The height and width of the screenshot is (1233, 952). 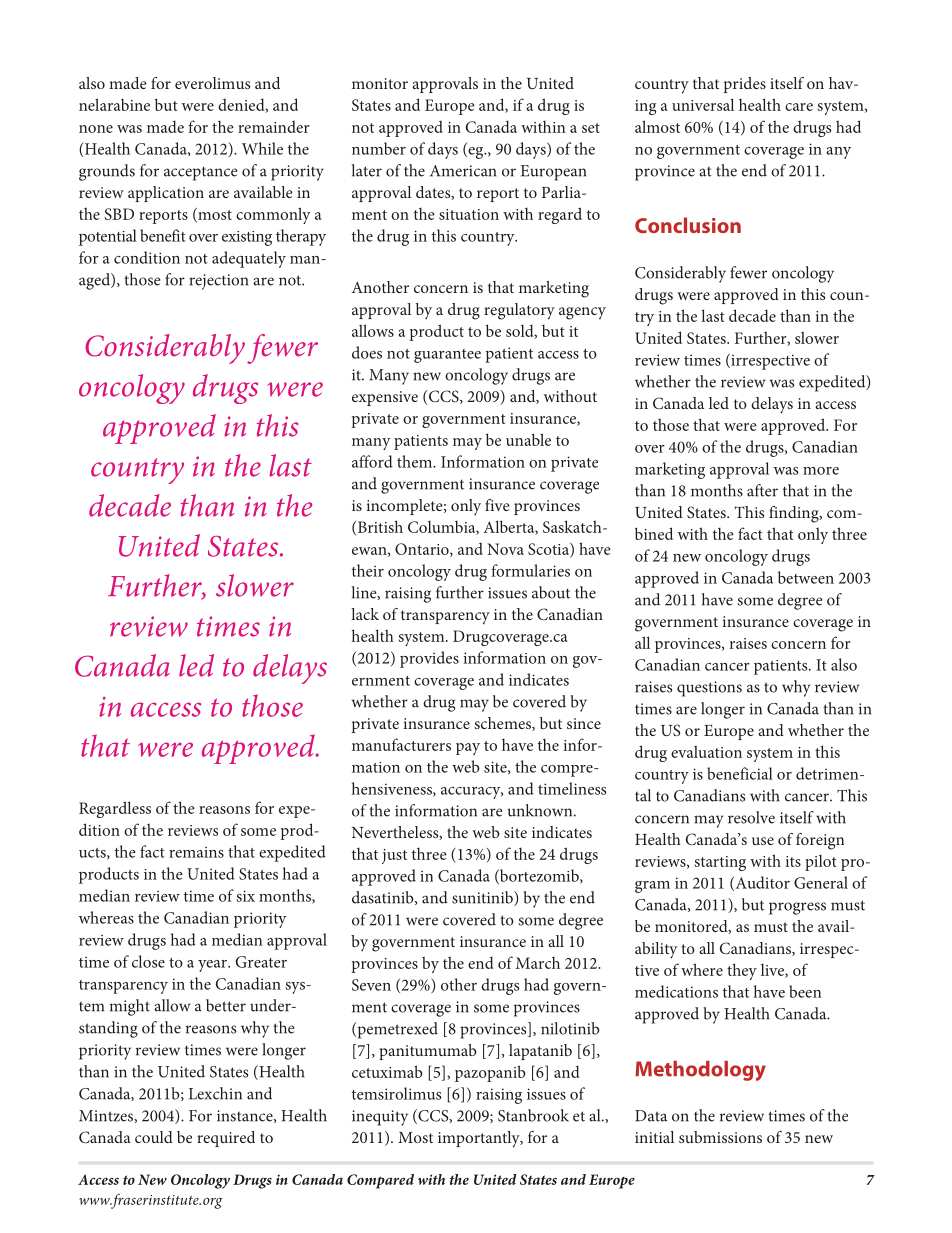 What do you see at coordinates (763, 841) in the screenshot?
I see `use` at bounding box center [763, 841].
